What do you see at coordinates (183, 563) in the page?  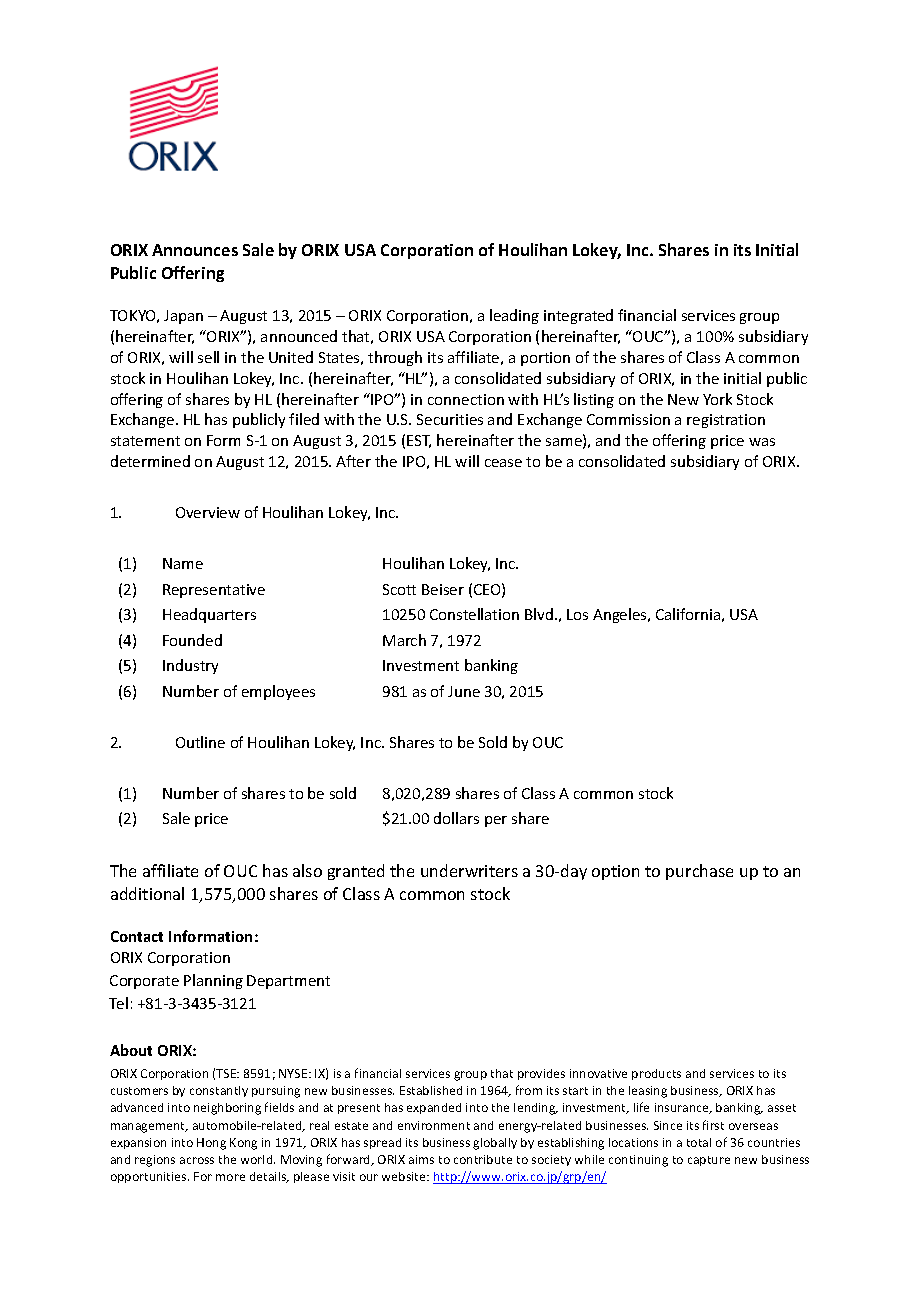 I see `Name` at bounding box center [183, 563].
